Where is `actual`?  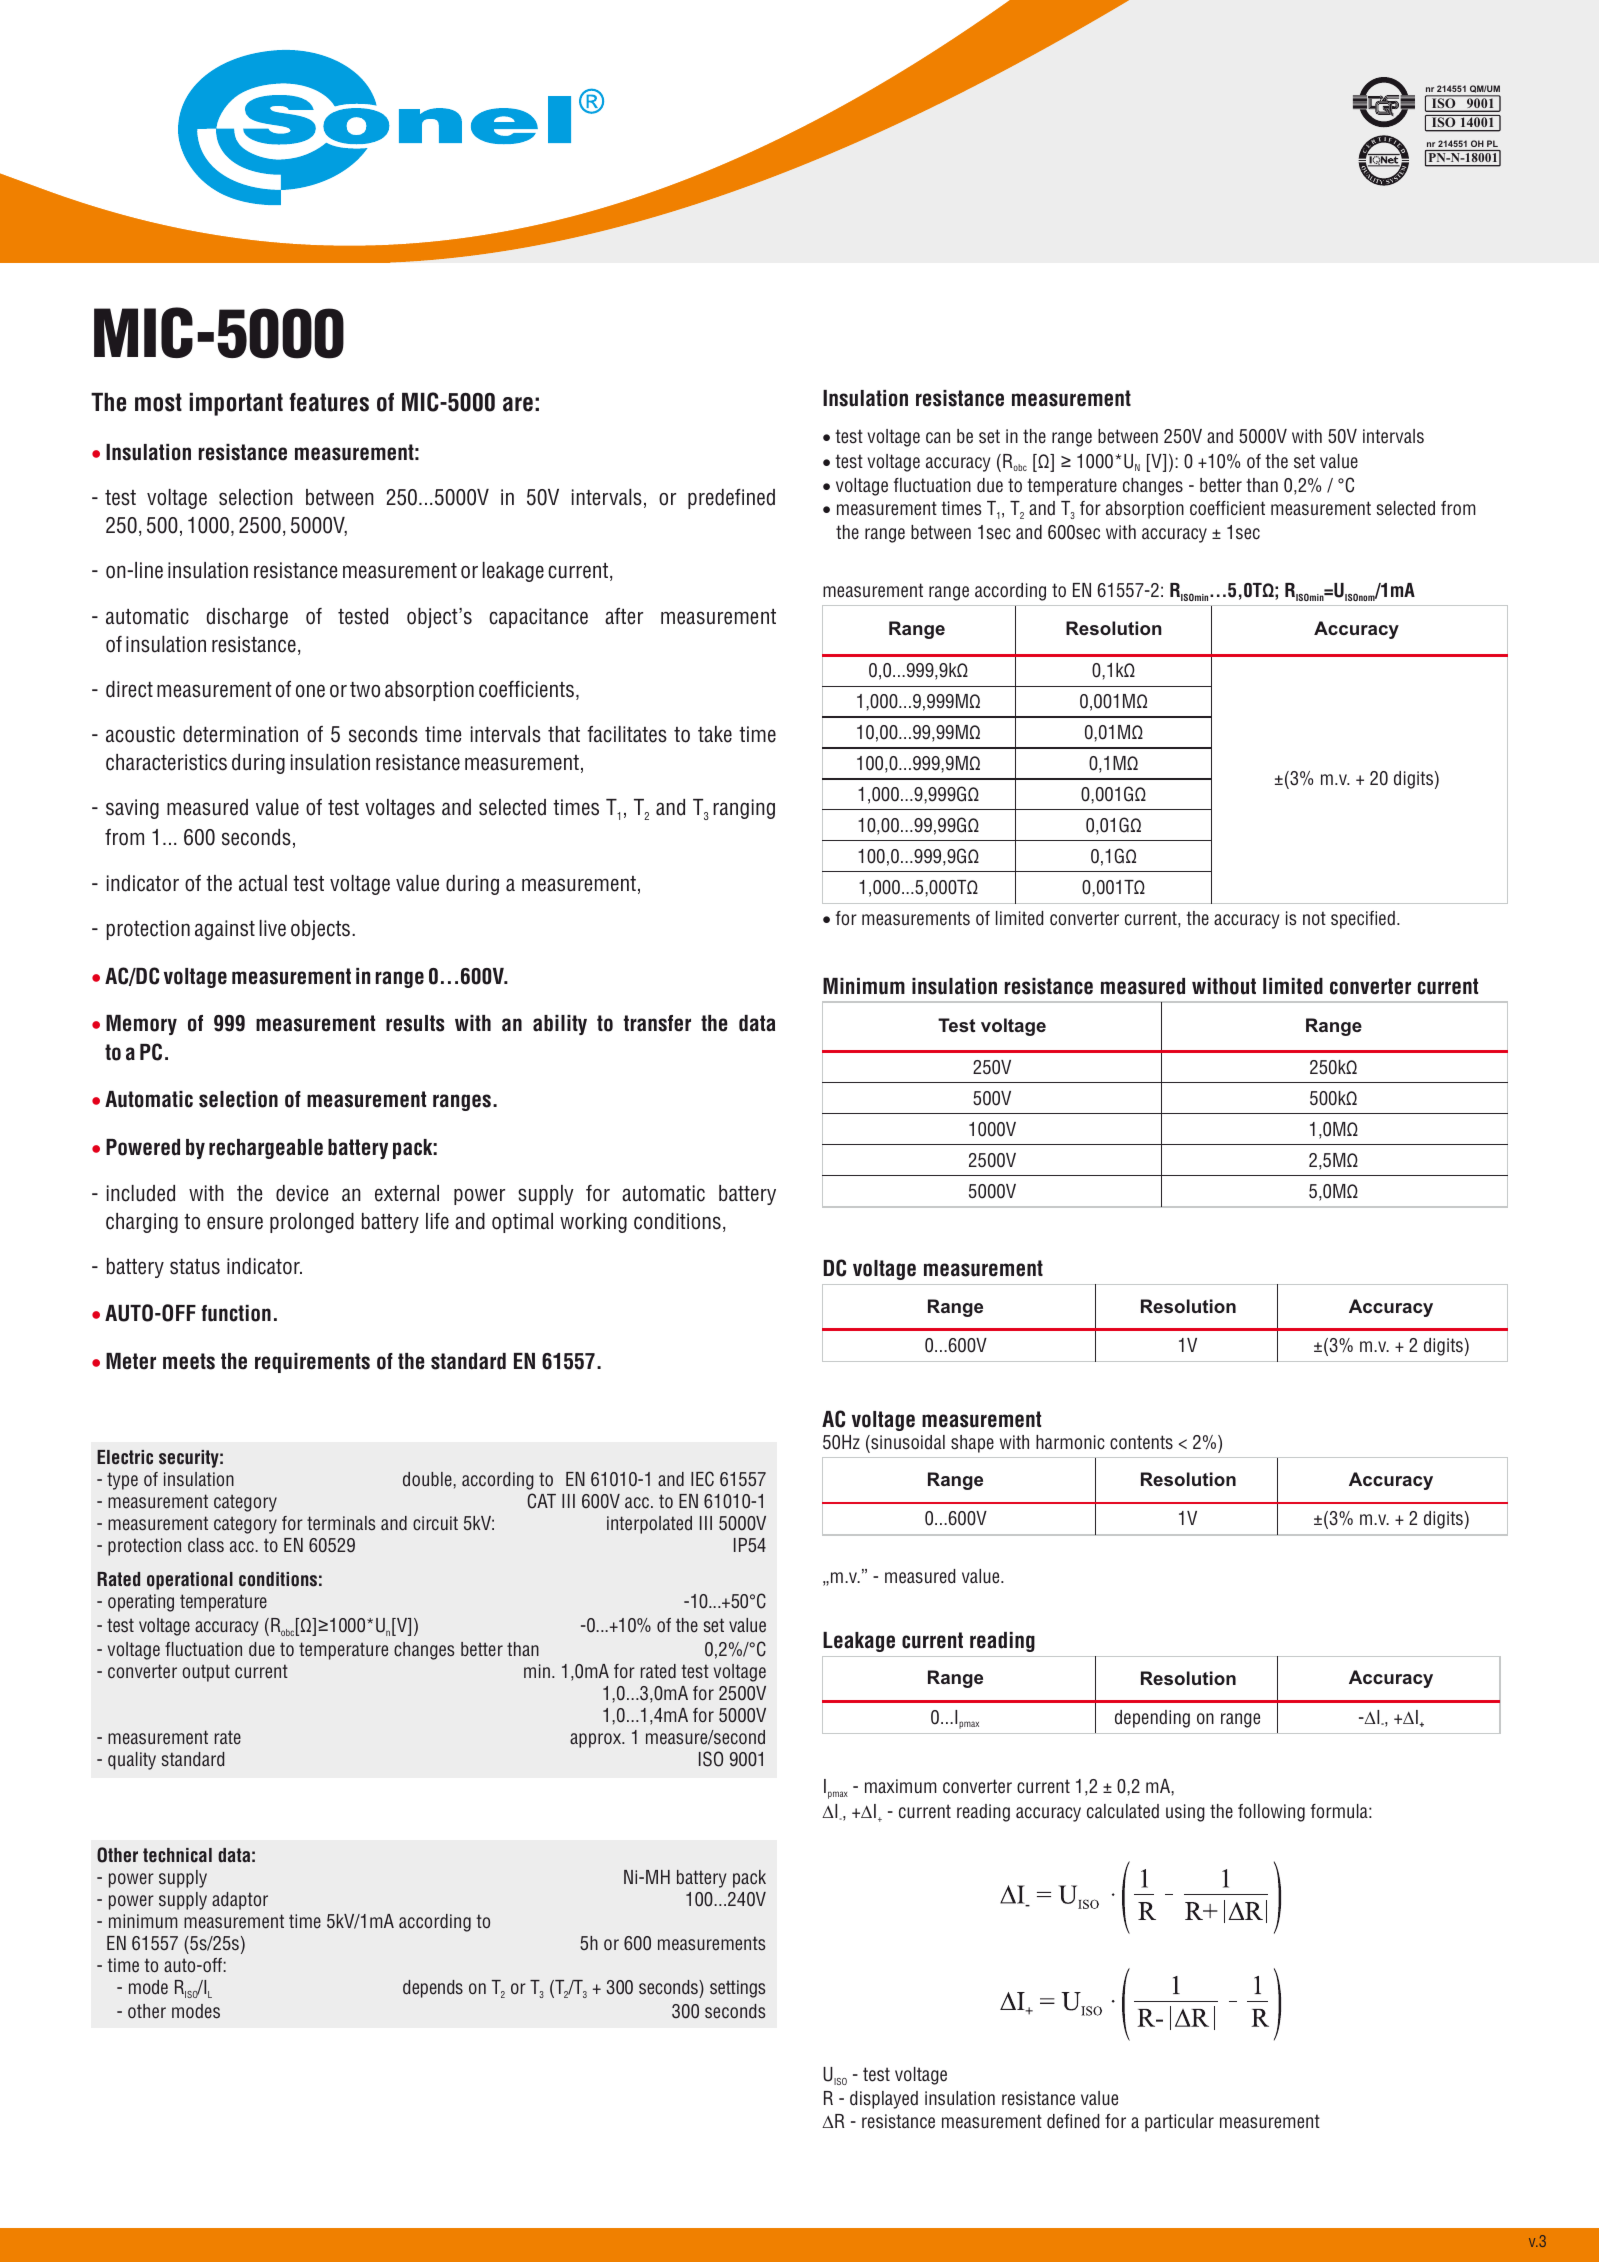
actual is located at coordinates (263, 883).
